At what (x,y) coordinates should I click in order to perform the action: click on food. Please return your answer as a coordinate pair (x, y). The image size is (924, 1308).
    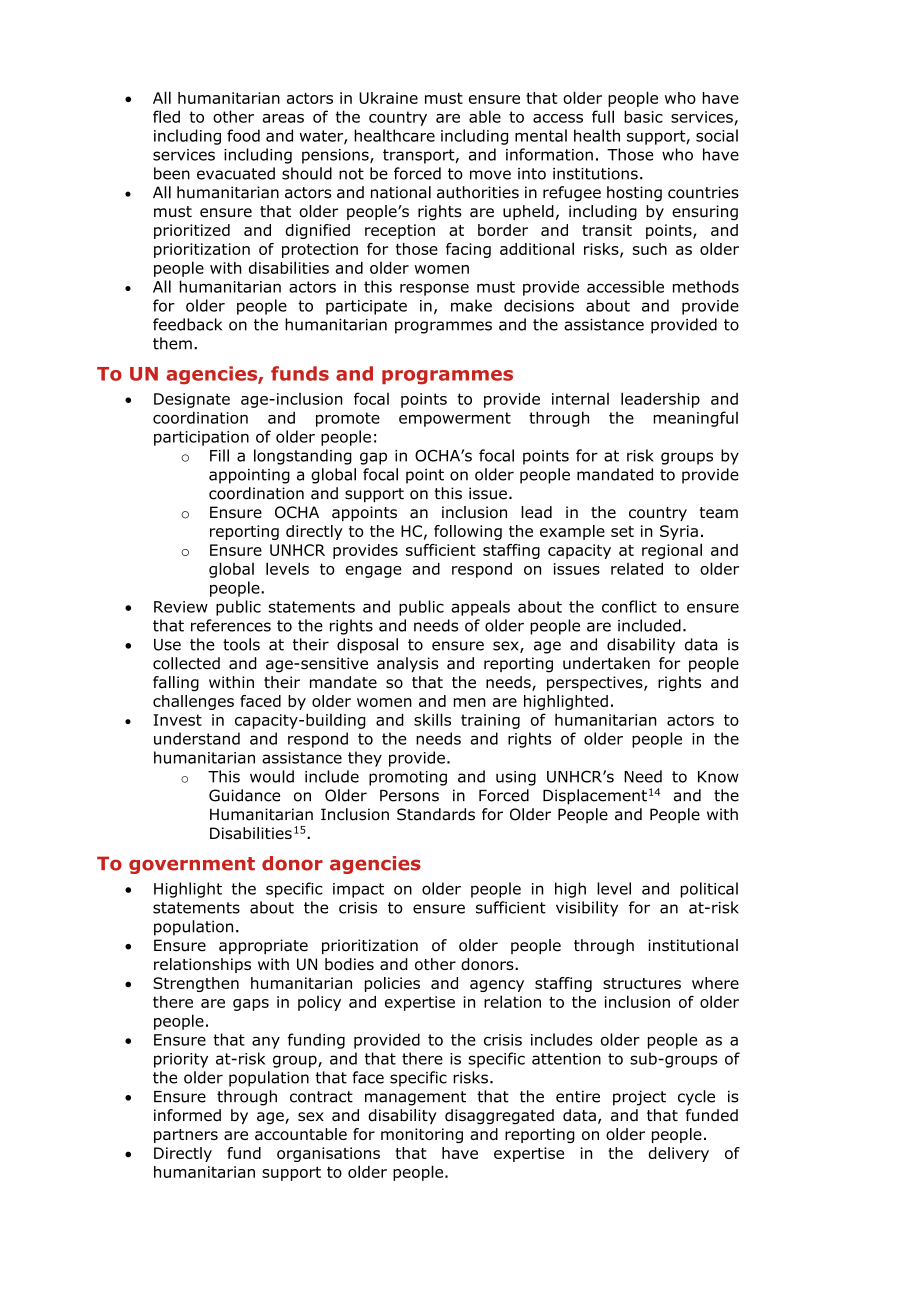
    Looking at the image, I should click on (243, 135).
